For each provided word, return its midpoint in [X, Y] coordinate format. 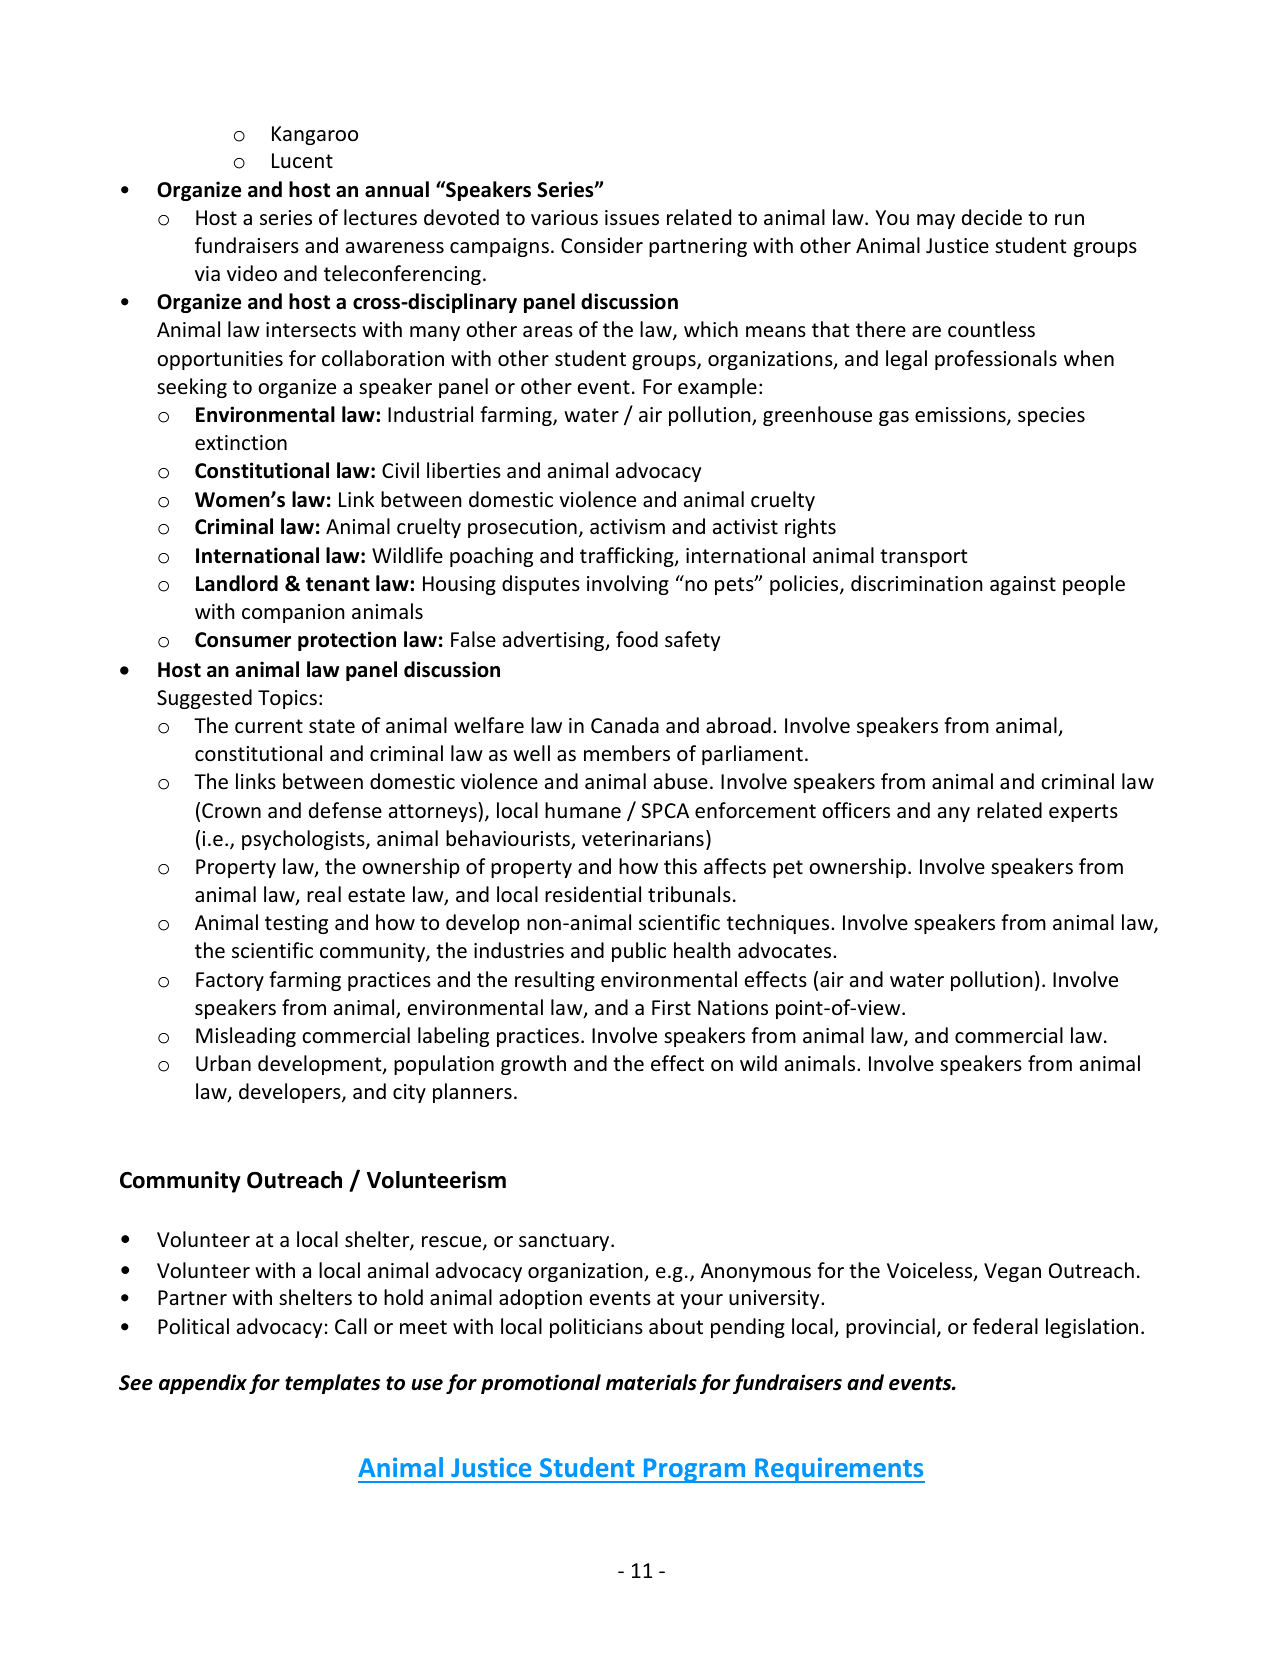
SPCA [665, 810]
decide [992, 217]
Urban [223, 1063]
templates [332, 1384]
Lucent [302, 161]
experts [1083, 813]
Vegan [1012, 1272]
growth [533, 1065]
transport [923, 558]
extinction [241, 443]
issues [632, 218]
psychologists [304, 840]
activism [627, 526]
